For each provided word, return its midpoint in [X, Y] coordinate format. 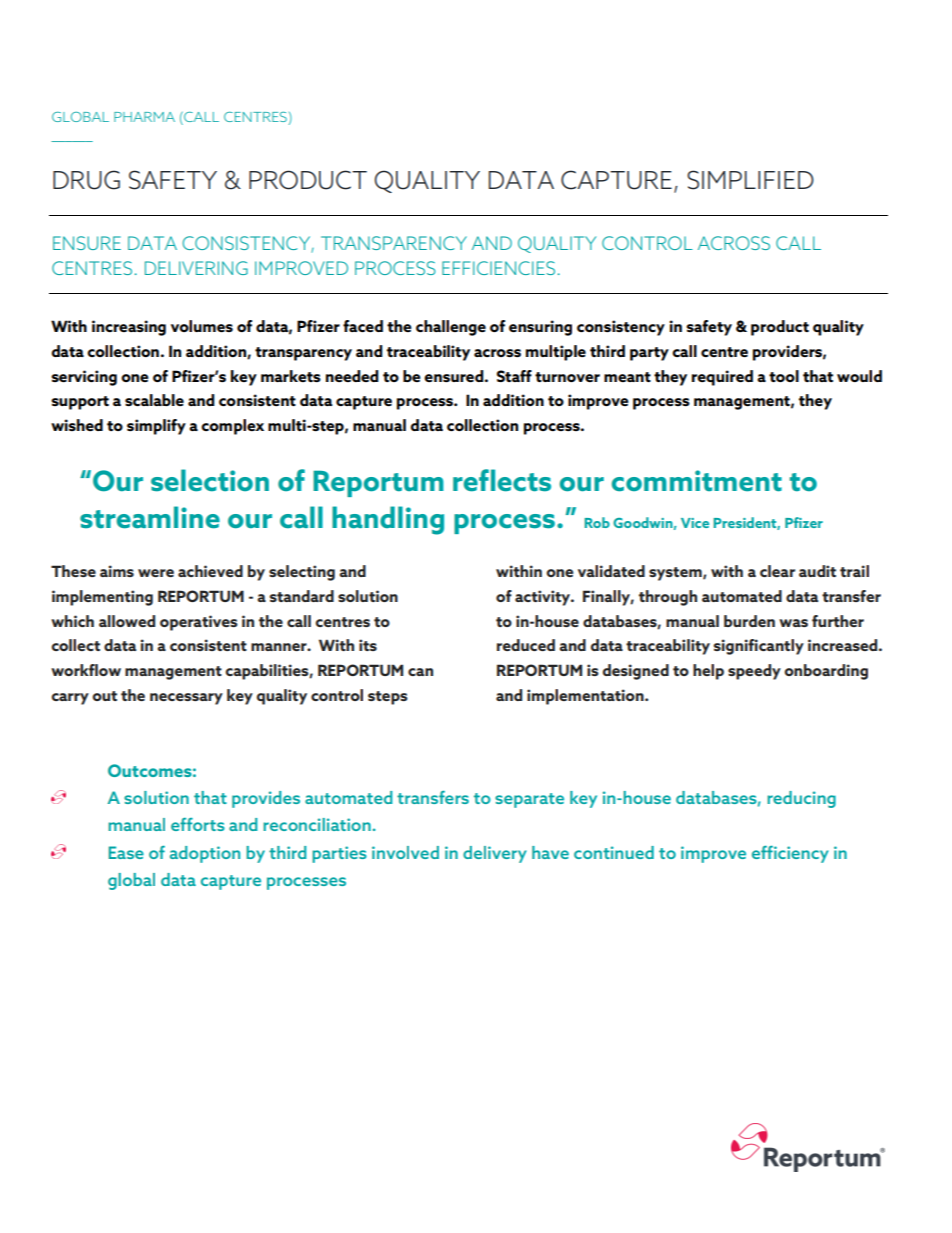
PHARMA [144, 117]
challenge [451, 328]
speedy [754, 672]
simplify [156, 427]
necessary [186, 699]
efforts [198, 824]
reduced [526, 645]
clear [777, 571]
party [649, 354]
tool [784, 376]
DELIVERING [196, 268]
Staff [514, 376]
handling [388, 520]
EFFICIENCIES [498, 268]
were [156, 573]
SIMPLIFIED [750, 180]
